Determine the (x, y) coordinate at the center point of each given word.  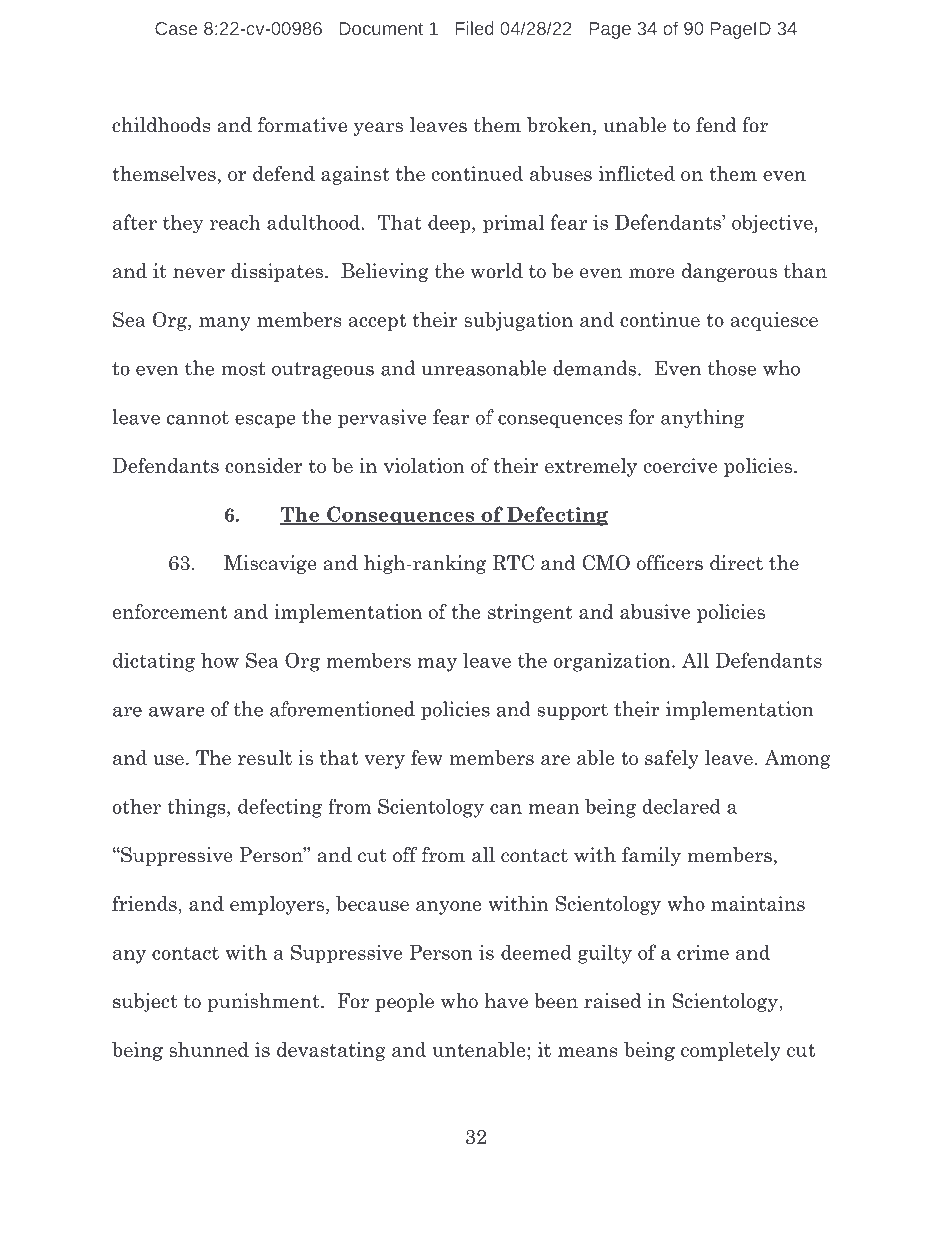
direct (736, 563)
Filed (475, 28)
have (506, 1001)
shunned (209, 1049)
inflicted (637, 173)
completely (731, 1051)
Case (176, 28)
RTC (513, 563)
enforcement (170, 611)
